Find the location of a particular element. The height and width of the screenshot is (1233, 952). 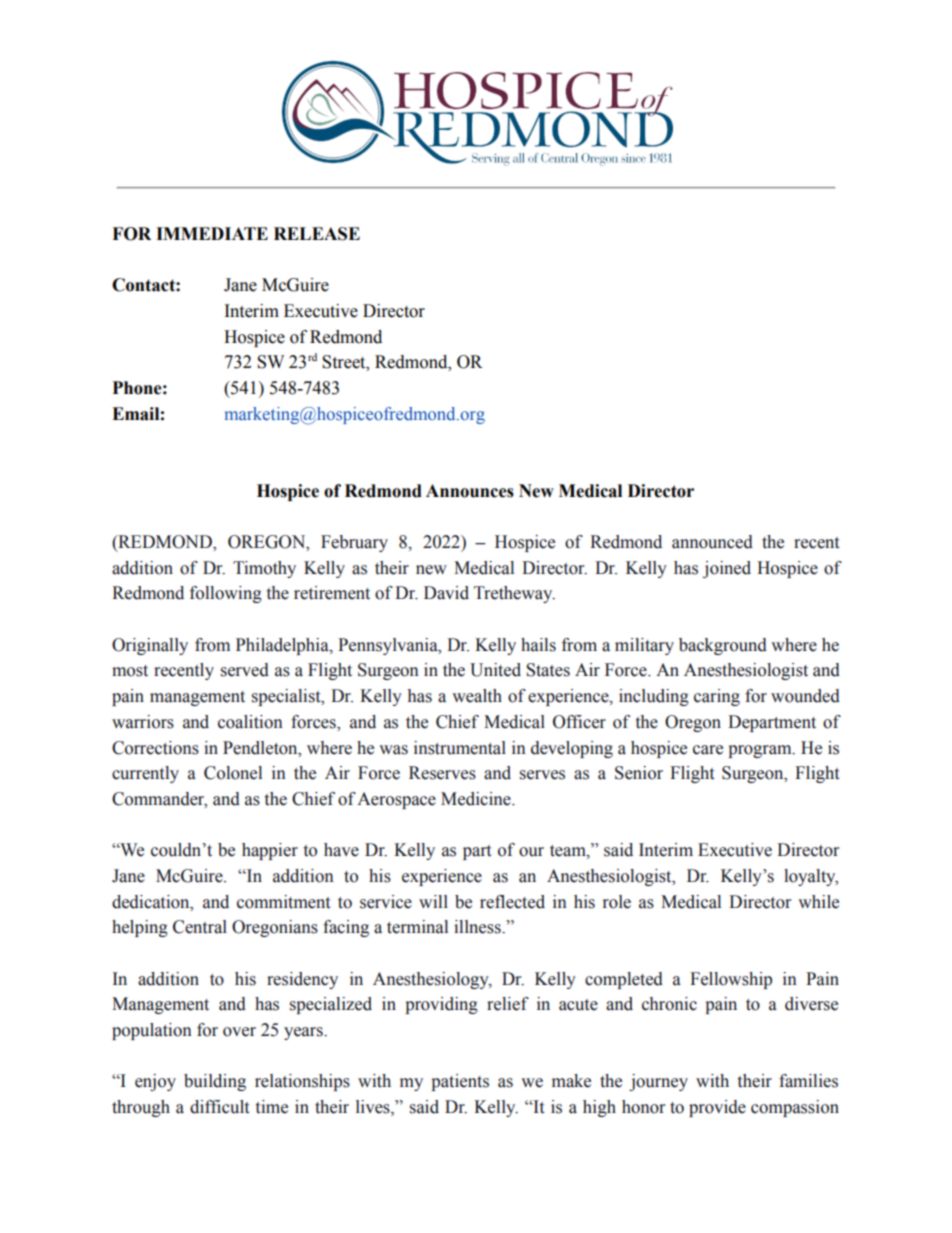

IMMEDIATE is located at coordinates (212, 233).
